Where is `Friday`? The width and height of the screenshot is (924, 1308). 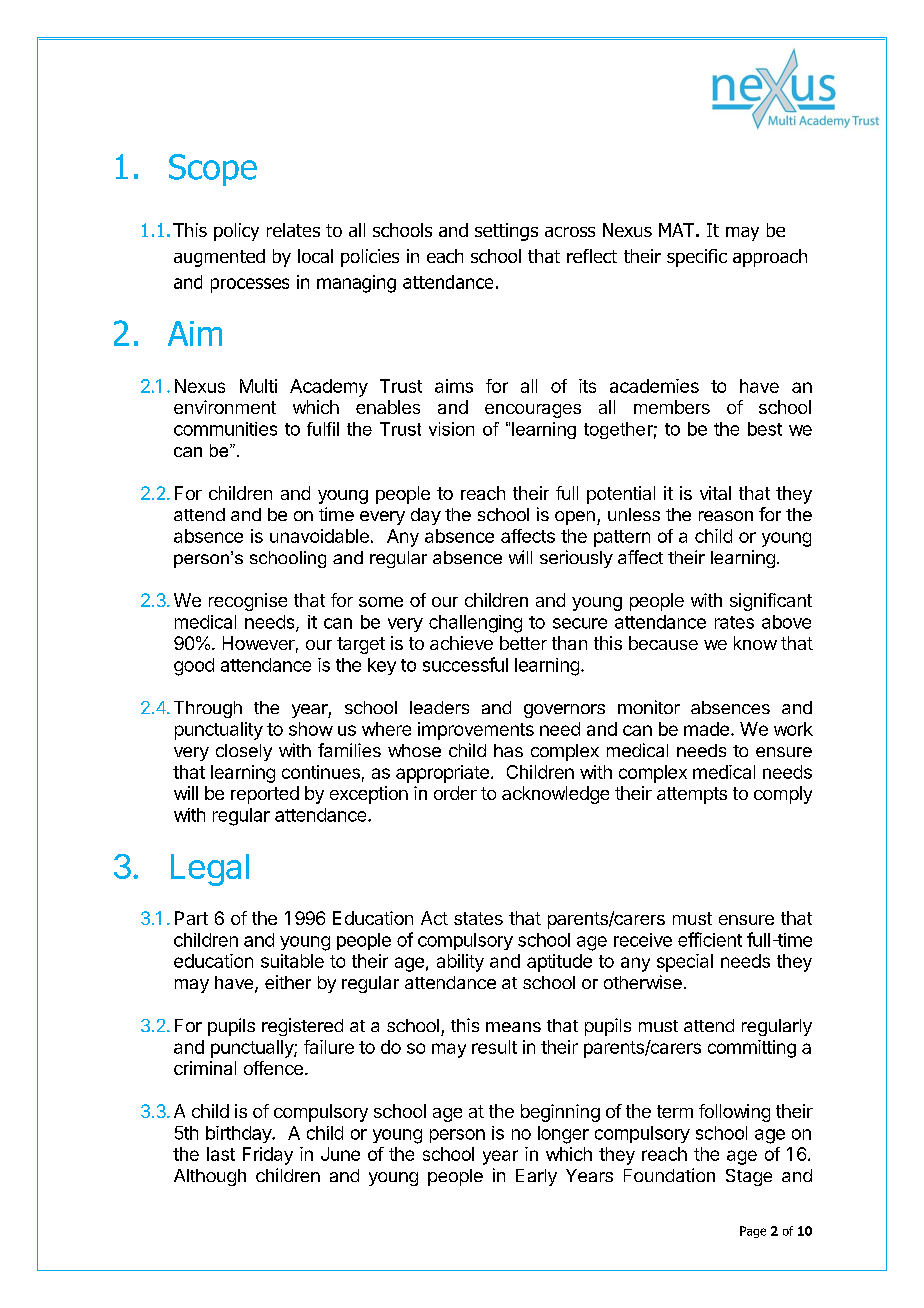 Friday is located at coordinates (268, 1156).
